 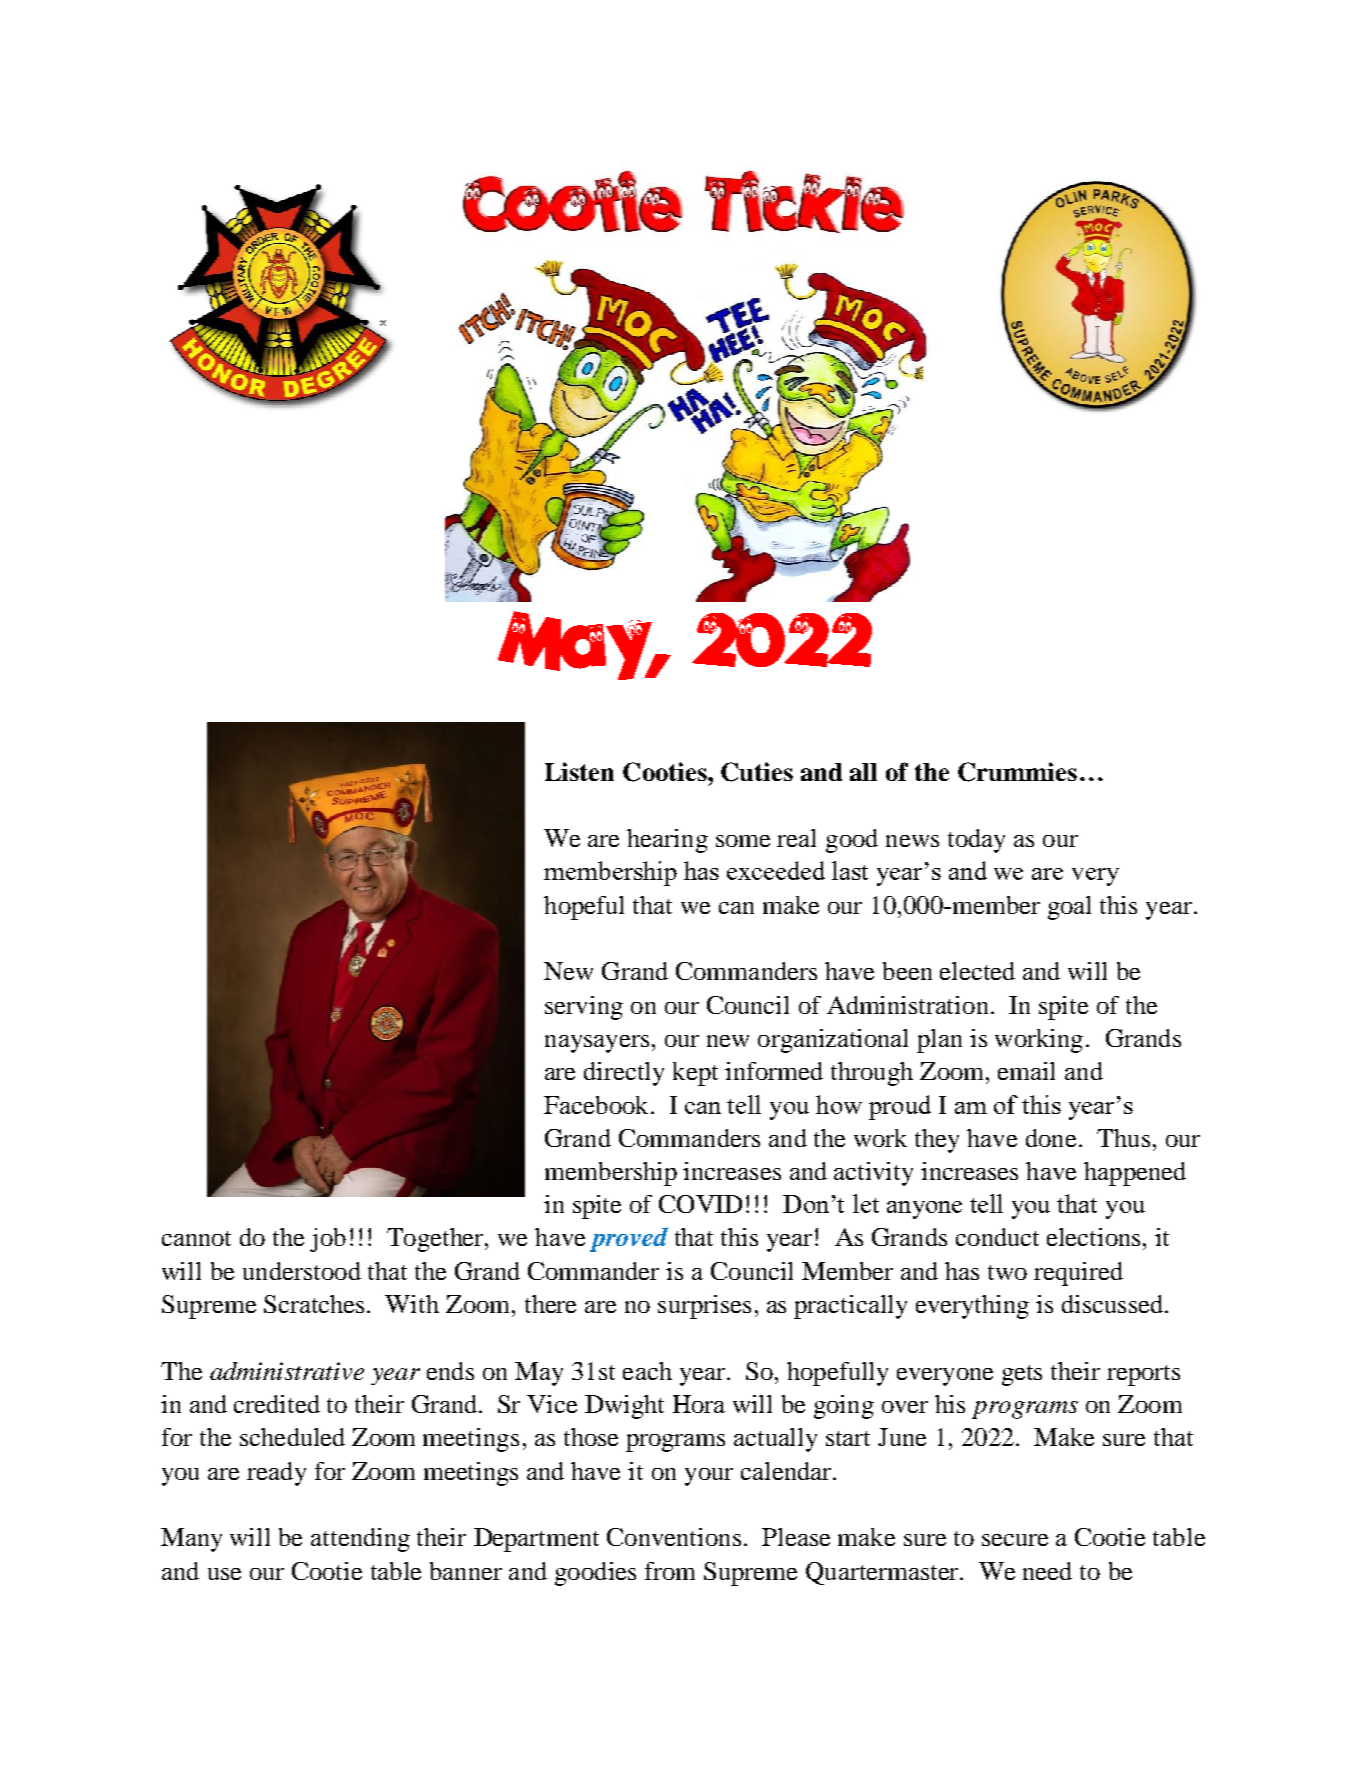 What do you see at coordinates (976, 841) in the screenshot?
I see `today` at bounding box center [976, 841].
